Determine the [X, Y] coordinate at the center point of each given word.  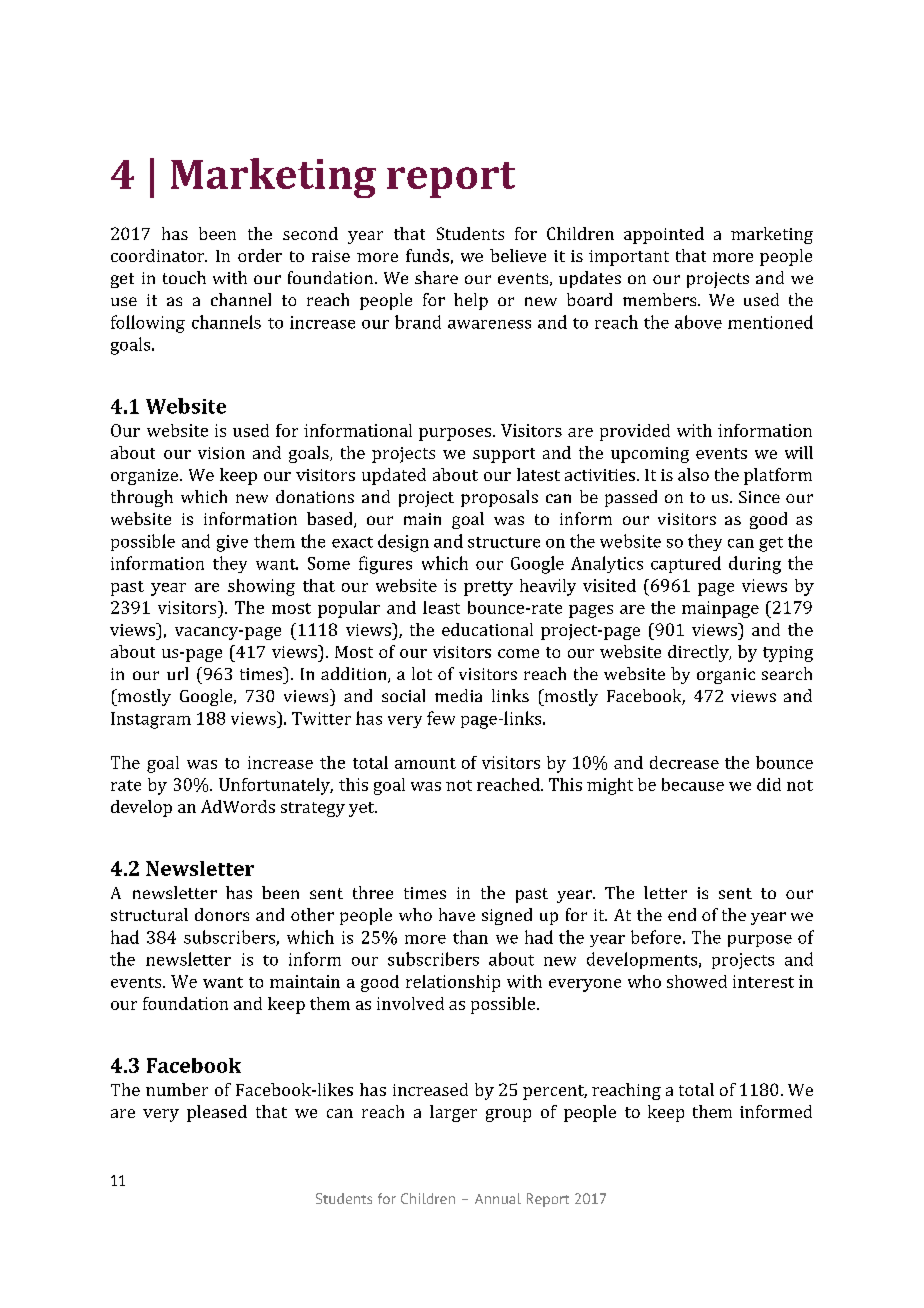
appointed [664, 235]
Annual [498, 1198]
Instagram [151, 720]
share [436, 277]
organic [726, 676]
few [441, 718]
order [260, 255]
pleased [217, 1113]
